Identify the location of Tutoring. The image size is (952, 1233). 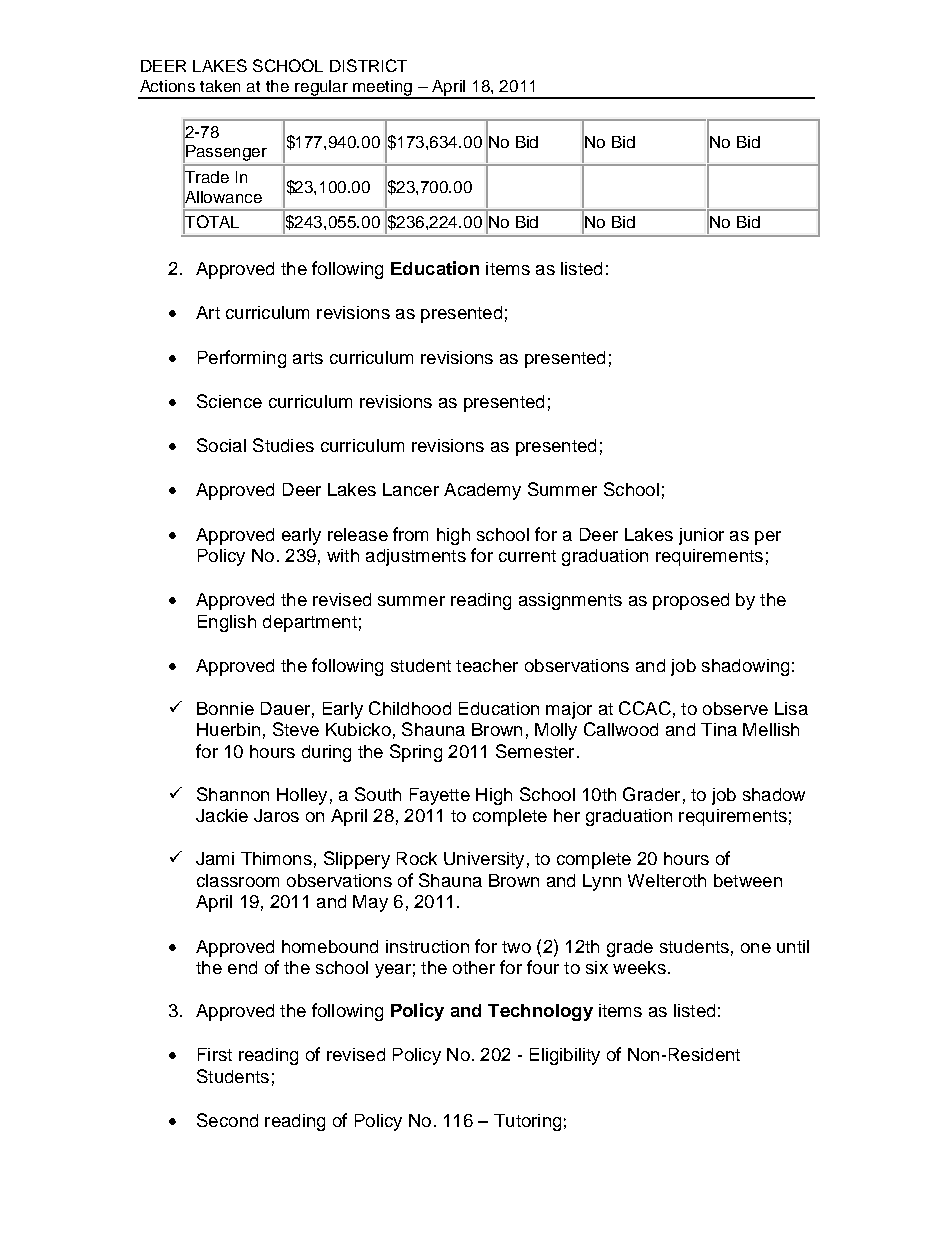
(527, 1122).
